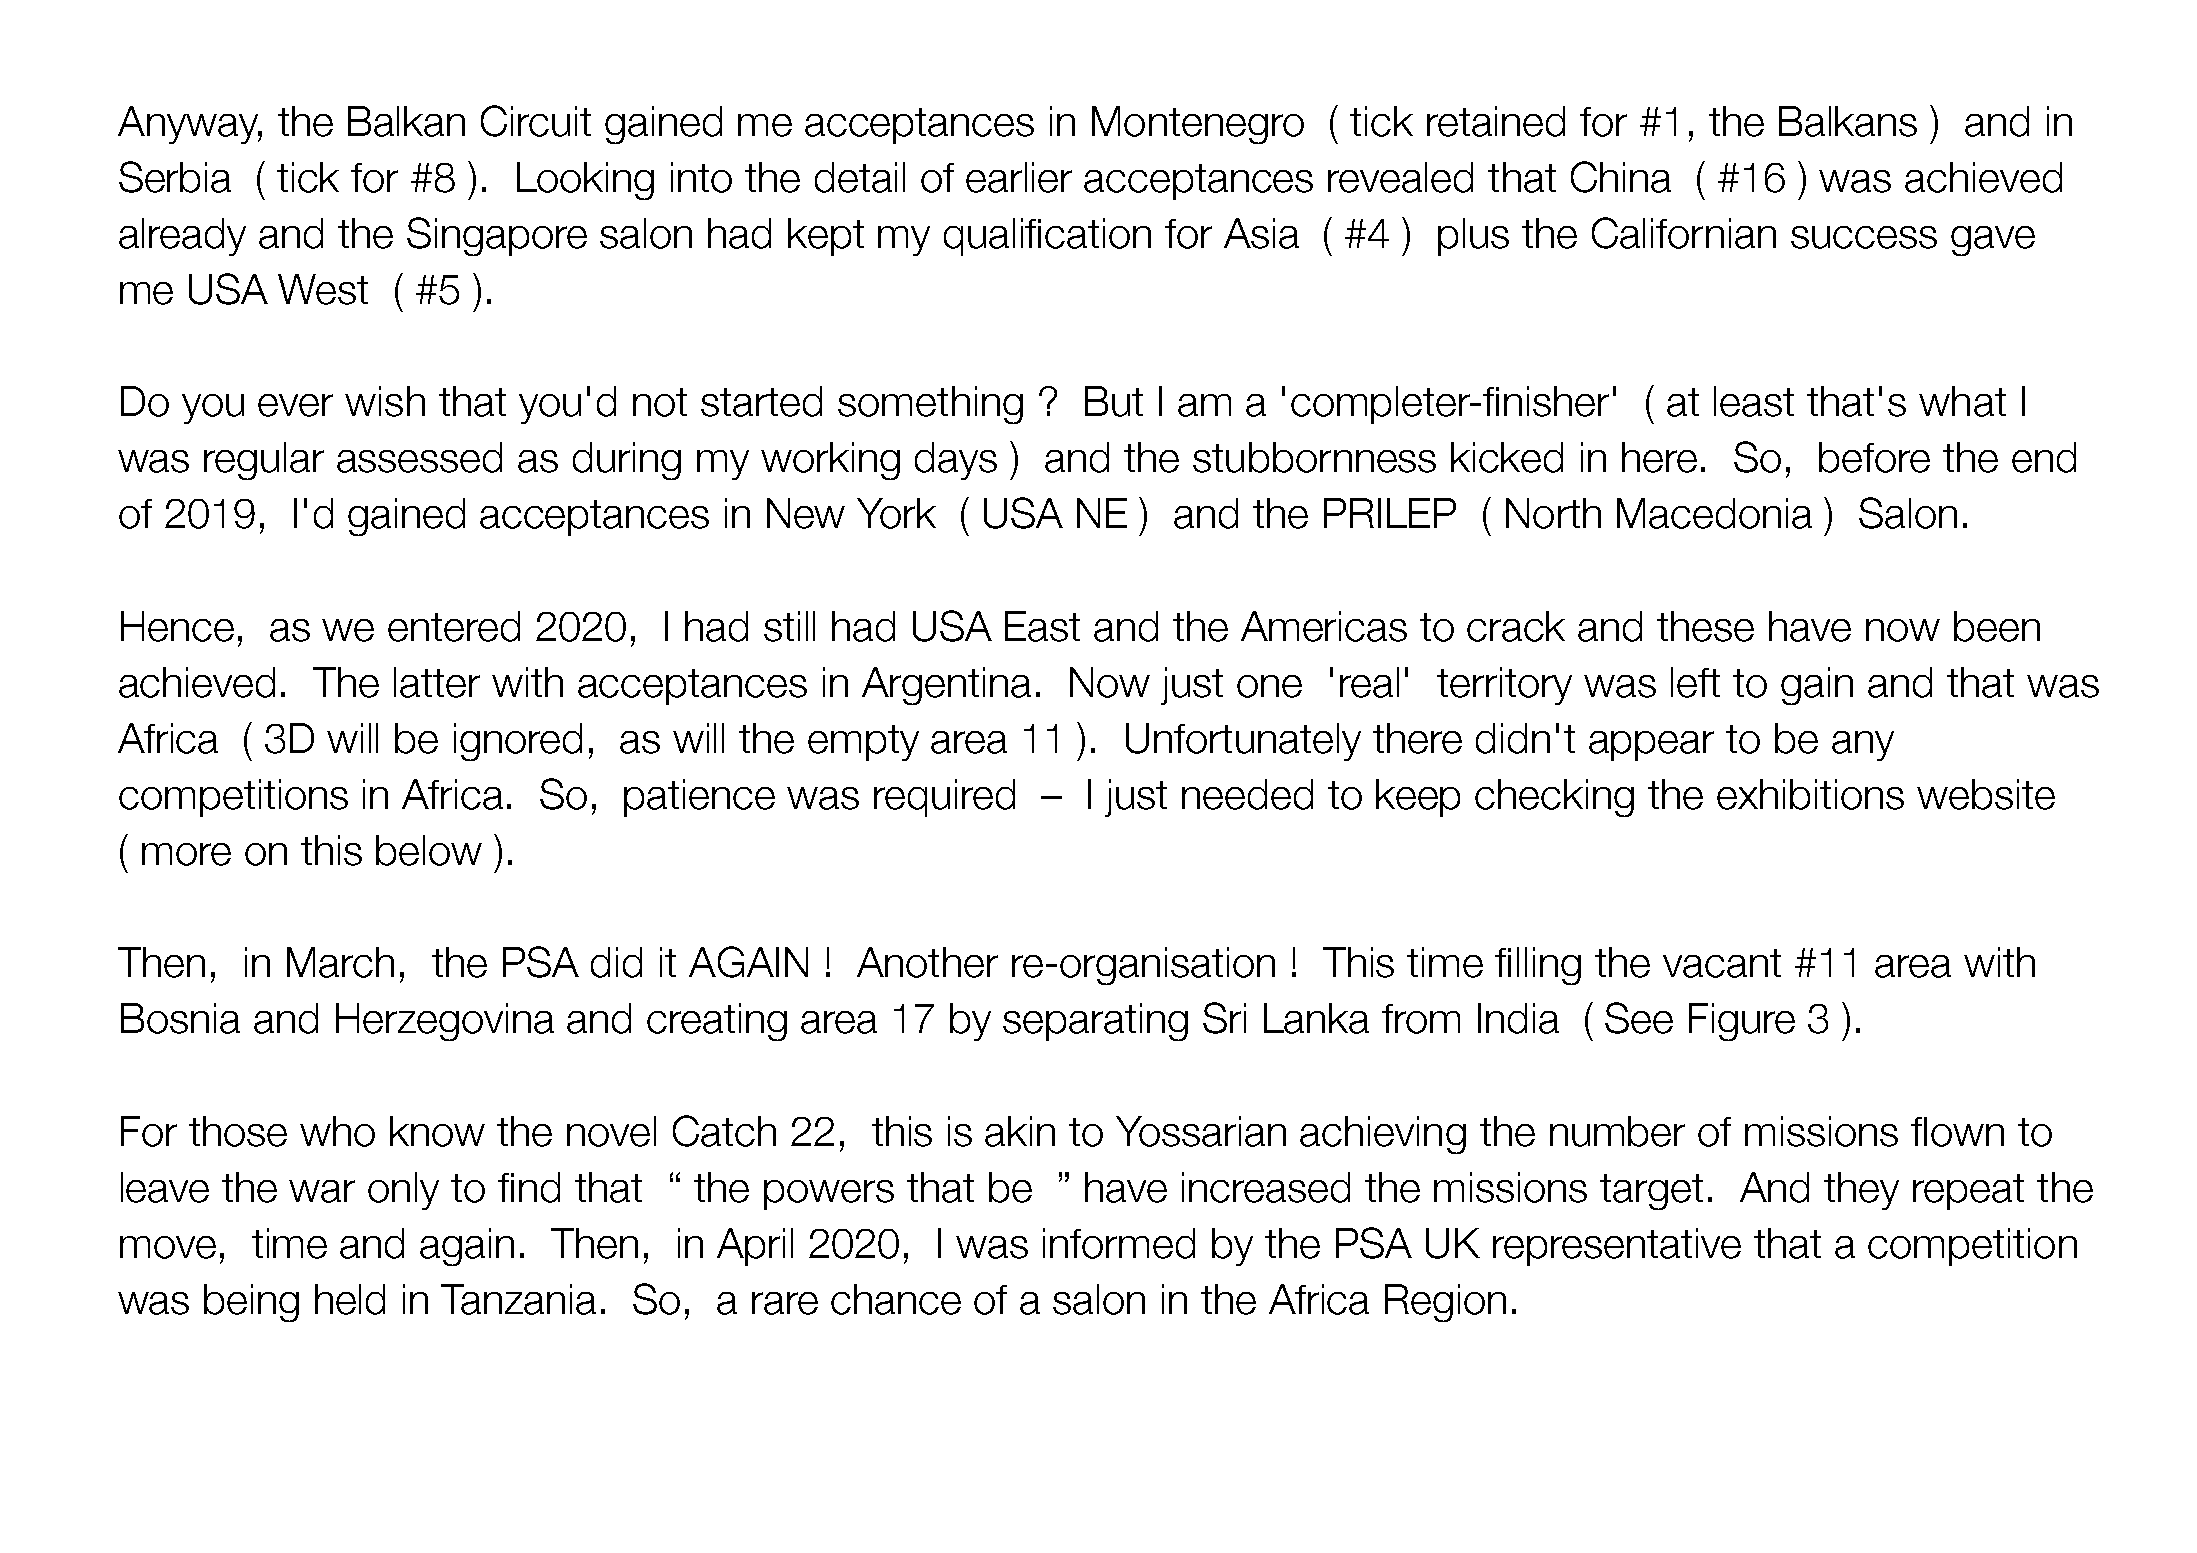 This document has width=2197, height=1553. What do you see at coordinates (1119, 1243) in the document?
I see `informed` at bounding box center [1119, 1243].
